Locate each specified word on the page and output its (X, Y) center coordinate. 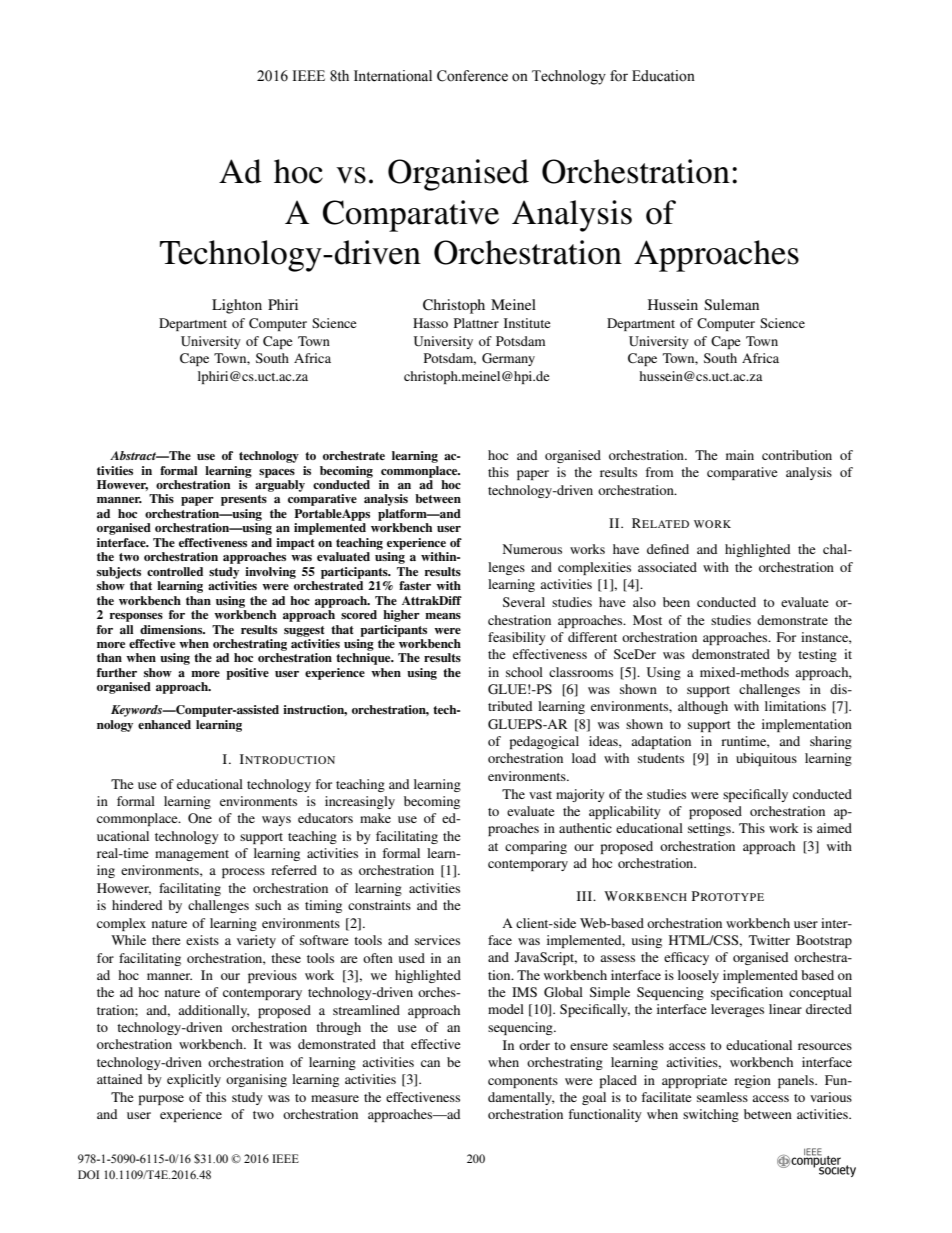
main (740, 455)
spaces (277, 473)
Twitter (769, 940)
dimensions (172, 629)
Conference (472, 76)
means (443, 616)
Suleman (731, 304)
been (676, 602)
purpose (161, 1100)
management (192, 855)
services (437, 940)
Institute (527, 323)
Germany (508, 359)
